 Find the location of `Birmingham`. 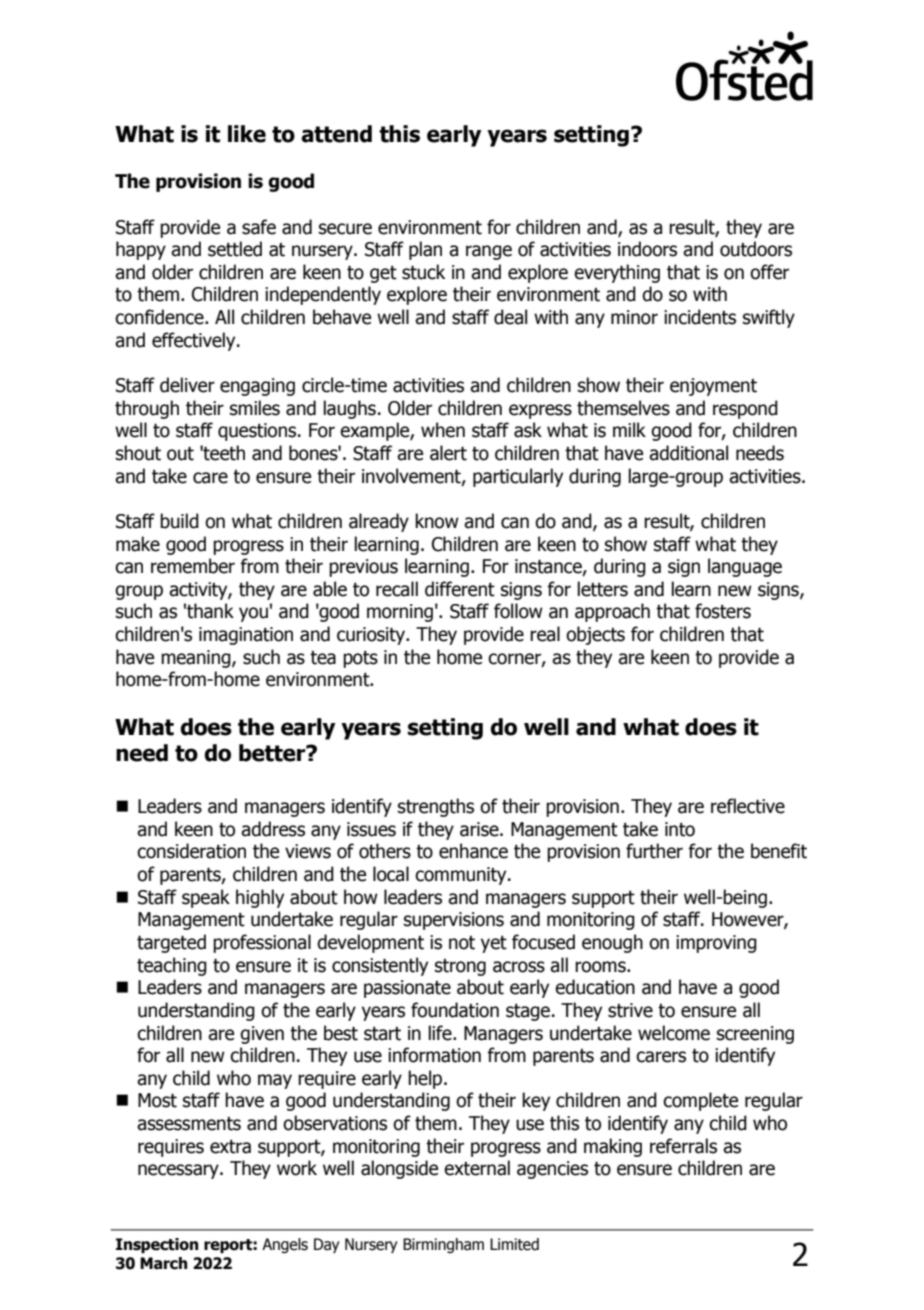

Birmingham is located at coordinates (443, 1245).
